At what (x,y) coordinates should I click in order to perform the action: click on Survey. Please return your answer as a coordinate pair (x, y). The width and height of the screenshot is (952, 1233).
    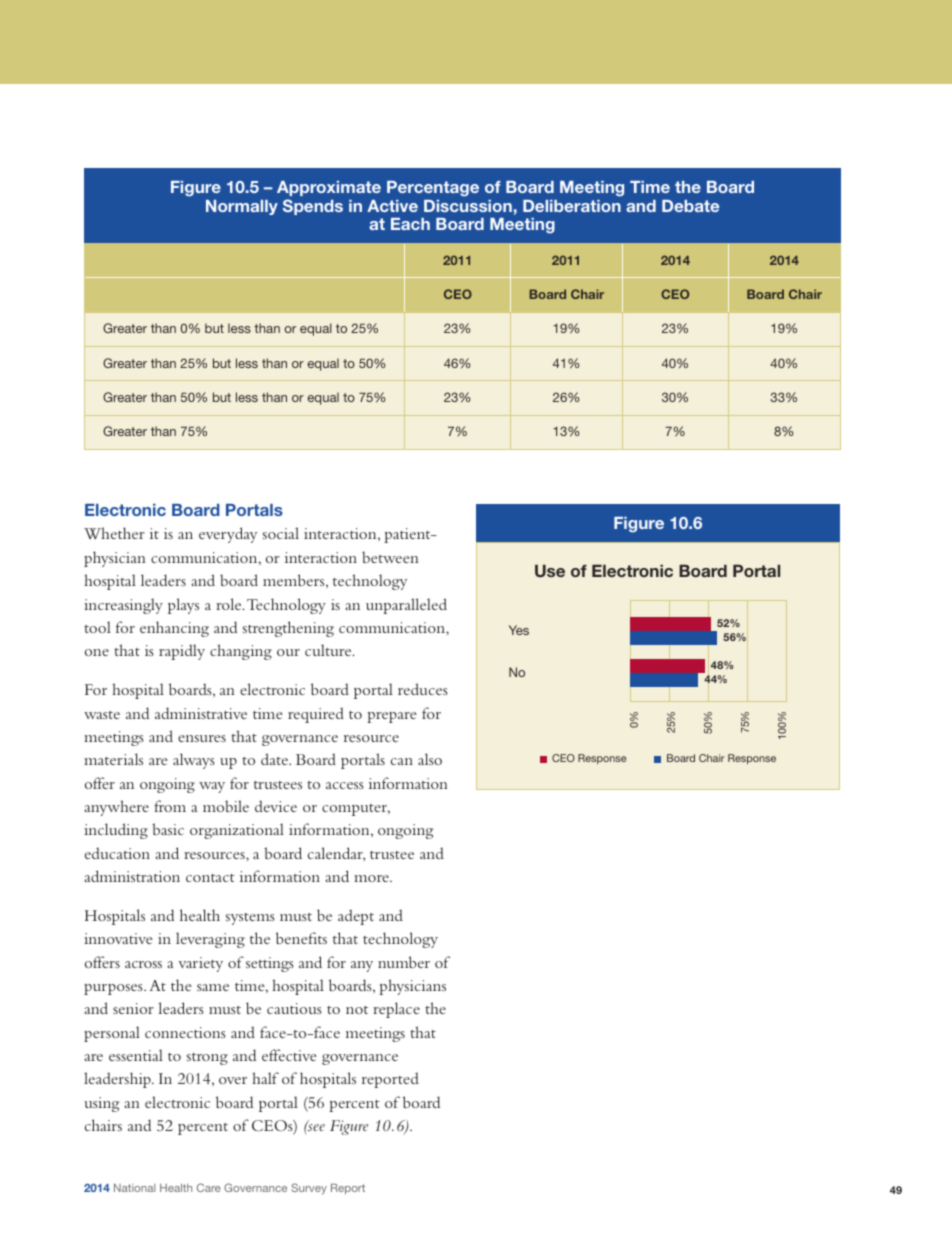
    Looking at the image, I should click on (309, 1189).
